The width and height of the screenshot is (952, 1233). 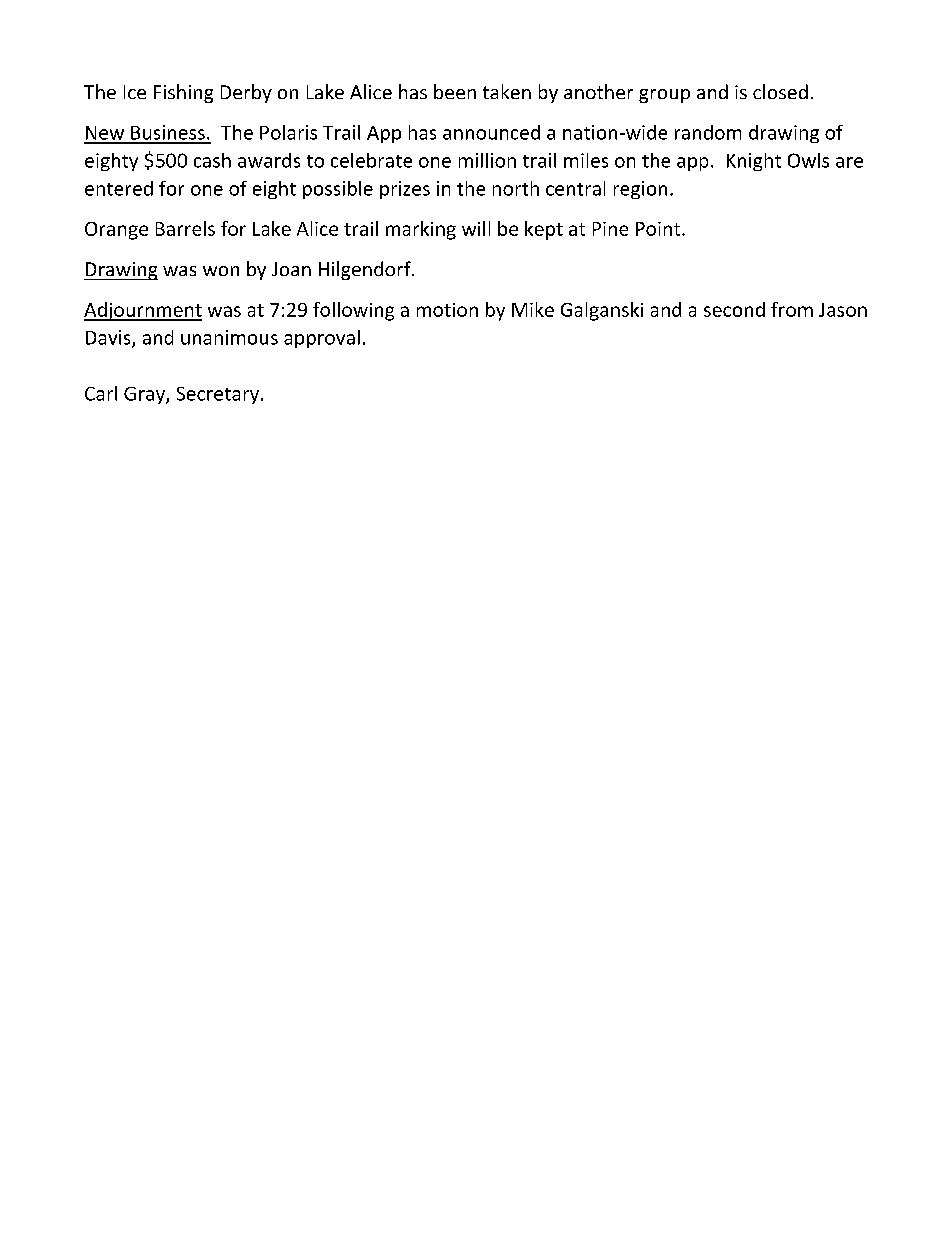 What do you see at coordinates (219, 395) in the screenshot?
I see `Secretary` at bounding box center [219, 395].
